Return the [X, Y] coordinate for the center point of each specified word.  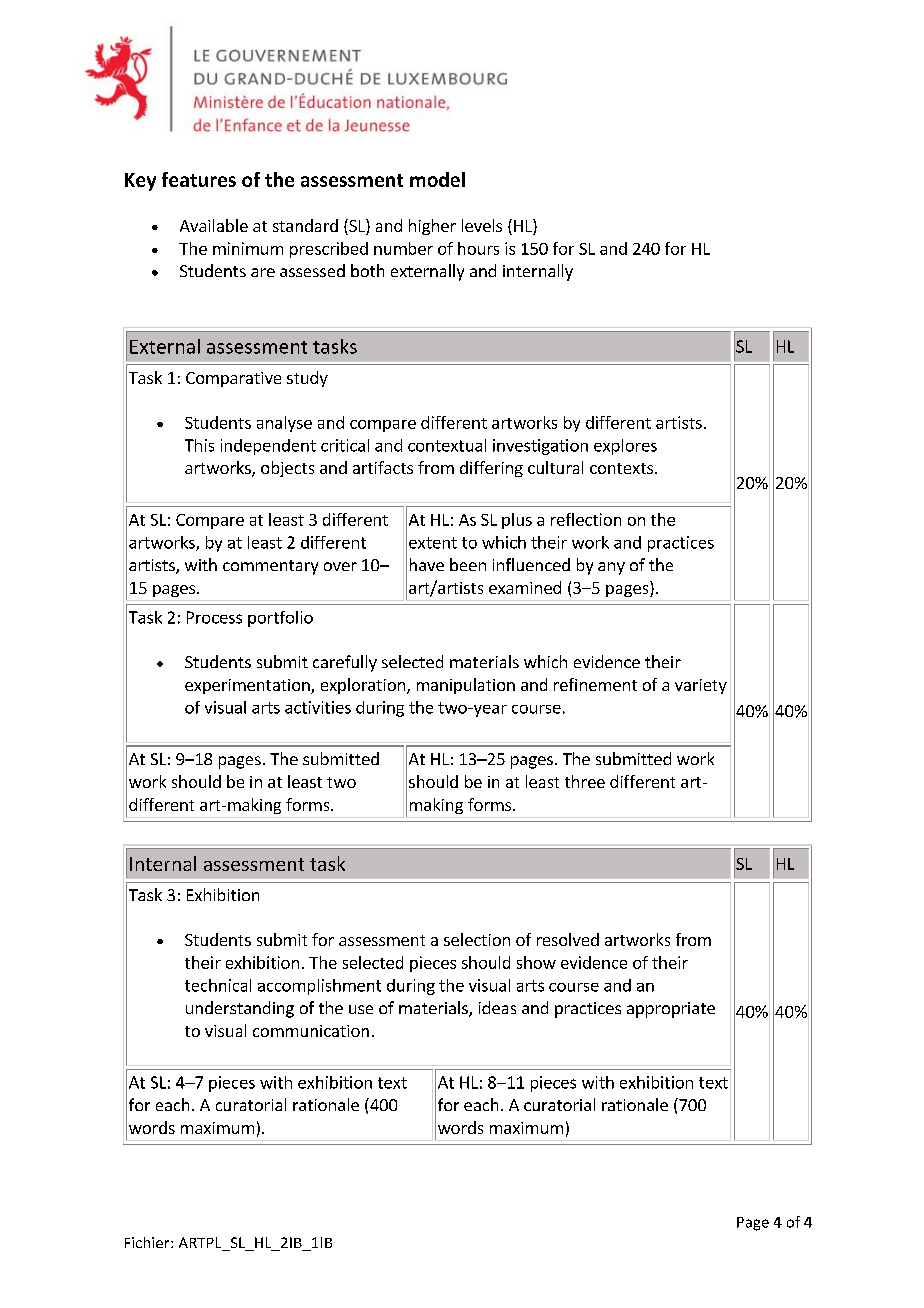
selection [477, 939]
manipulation [466, 686]
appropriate [671, 1010]
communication [311, 1031]
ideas [497, 1007]
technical [218, 985]
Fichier [148, 1242]
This [199, 445]
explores [625, 447]
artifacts [383, 467]
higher [432, 227]
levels [482, 225]
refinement [595, 684]
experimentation [248, 686]
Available [214, 225]
